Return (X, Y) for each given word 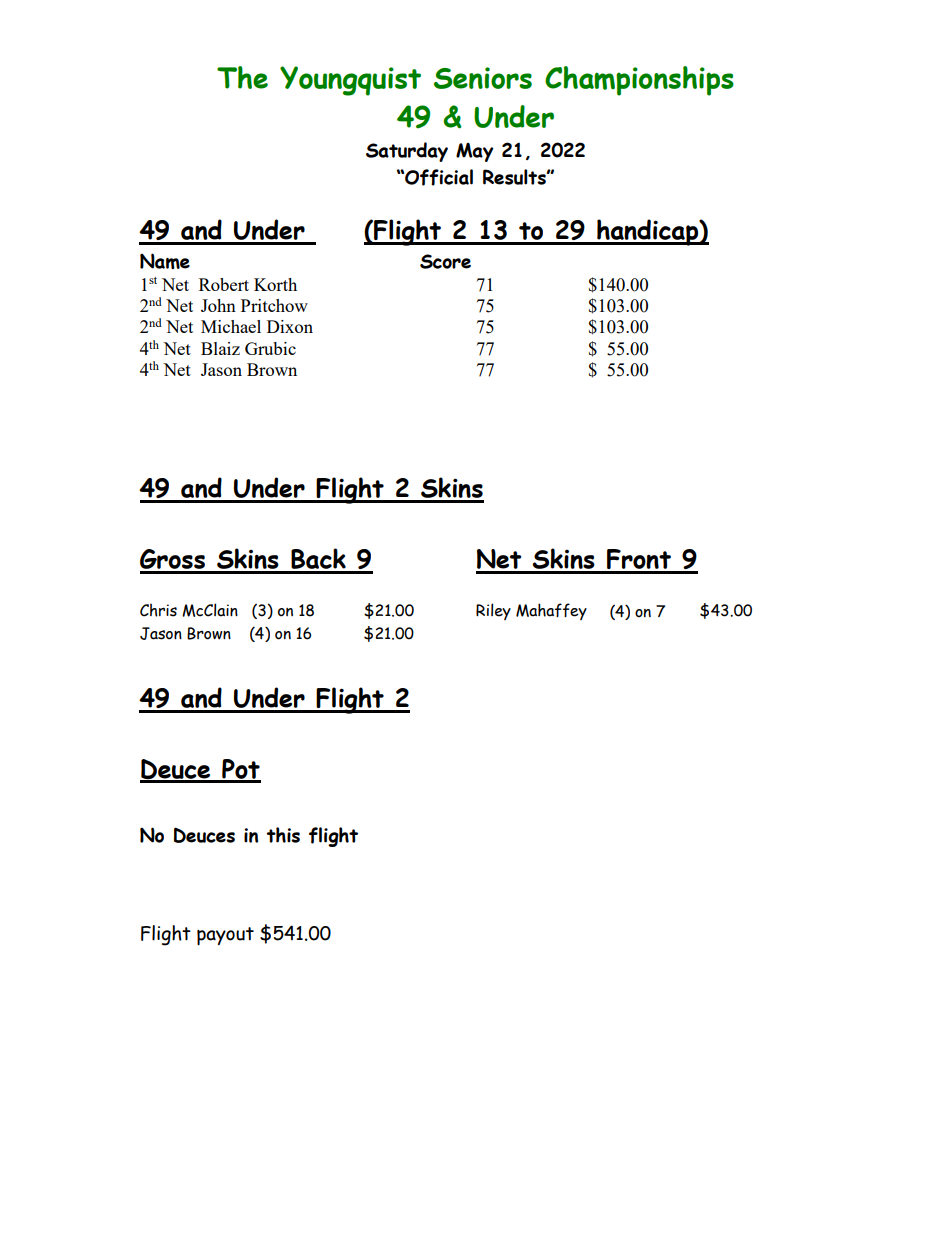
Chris (158, 610)
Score (445, 261)
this (283, 835)
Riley (493, 611)
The (242, 77)
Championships (639, 81)
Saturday (407, 152)
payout (225, 936)
